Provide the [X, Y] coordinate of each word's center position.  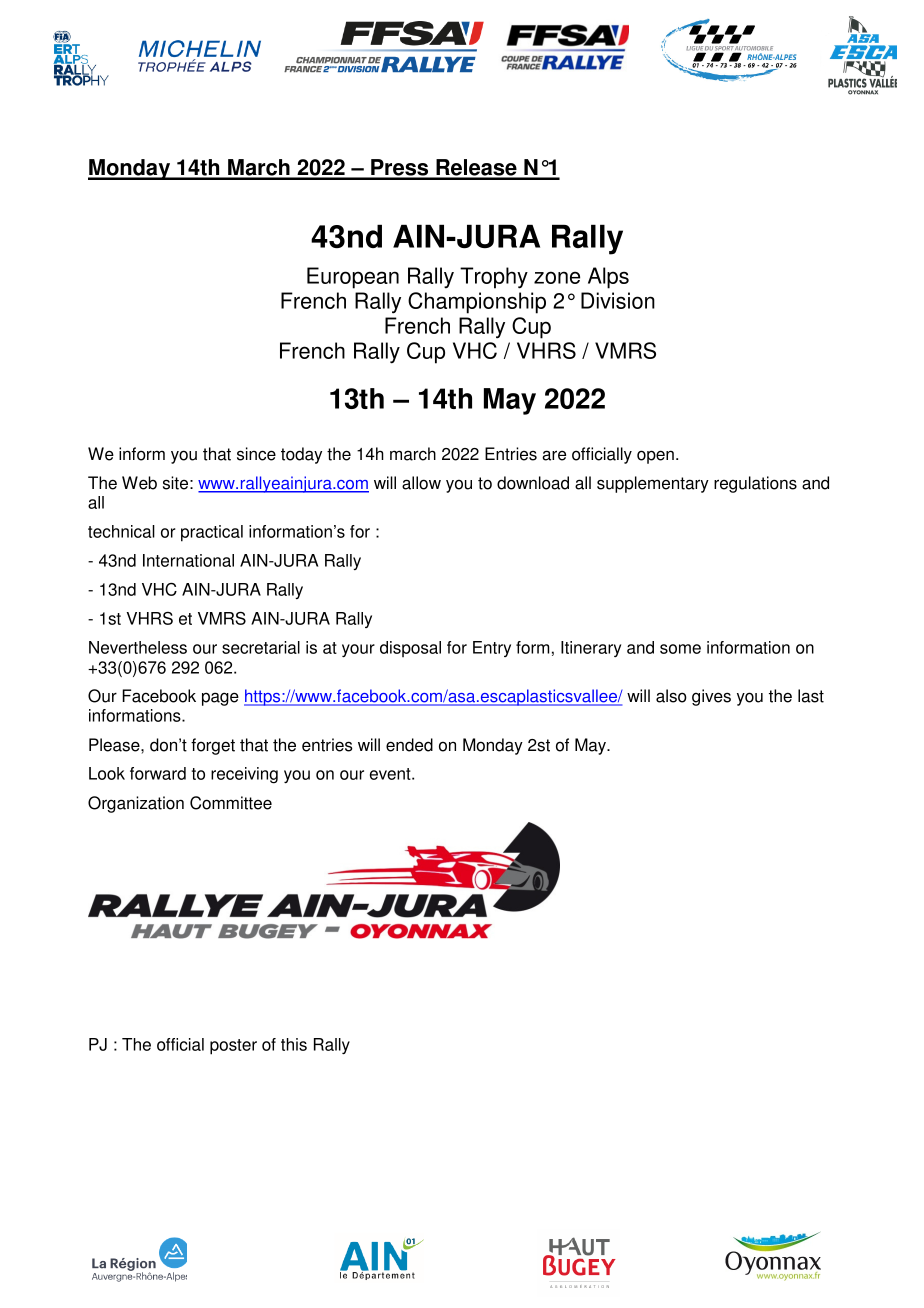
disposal [410, 649]
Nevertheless [138, 647]
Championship [477, 303]
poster [233, 1047]
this [294, 1044]
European [353, 278]
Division [618, 300]
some [680, 649]
